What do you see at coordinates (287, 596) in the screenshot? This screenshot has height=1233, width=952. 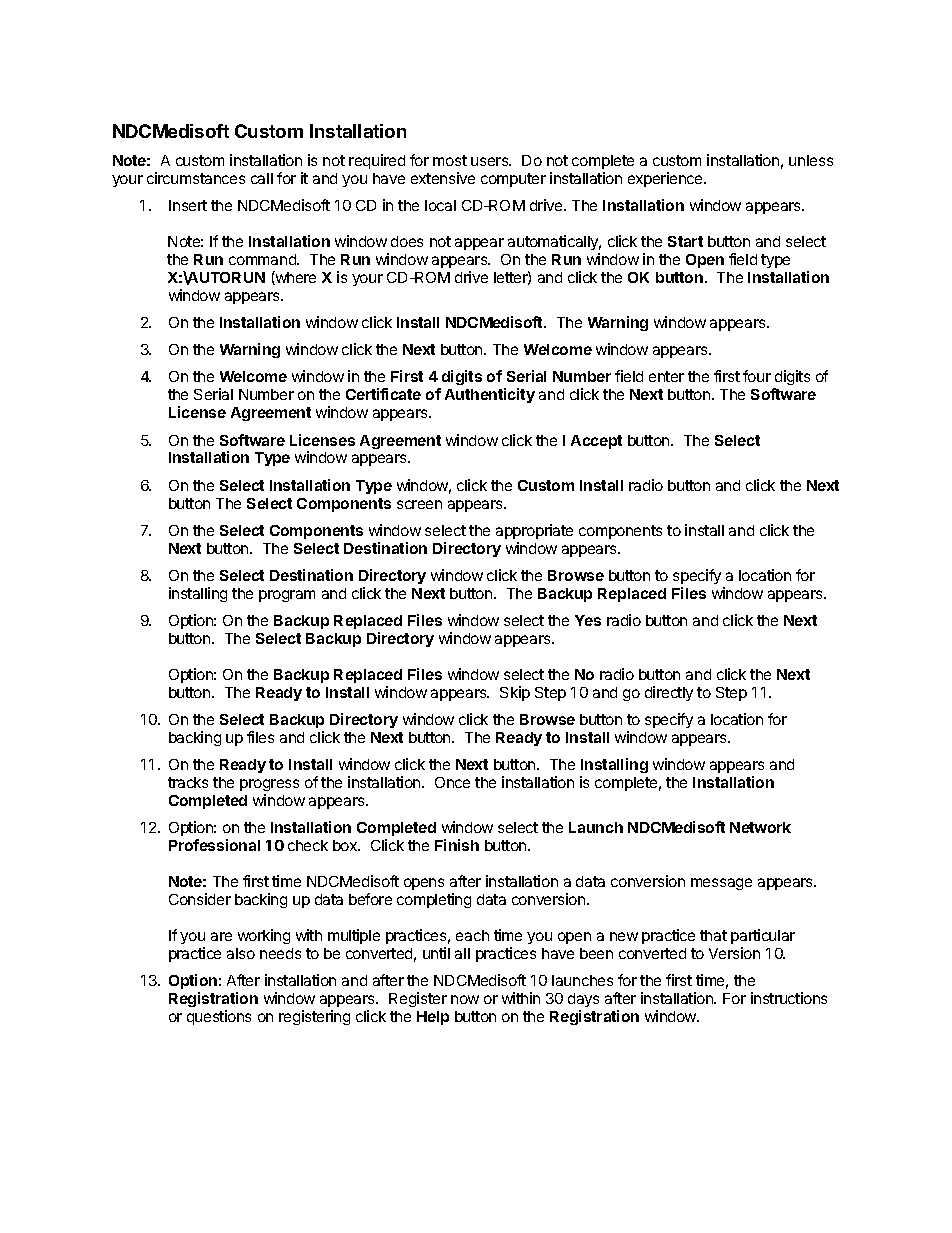 I see `program` at bounding box center [287, 596].
